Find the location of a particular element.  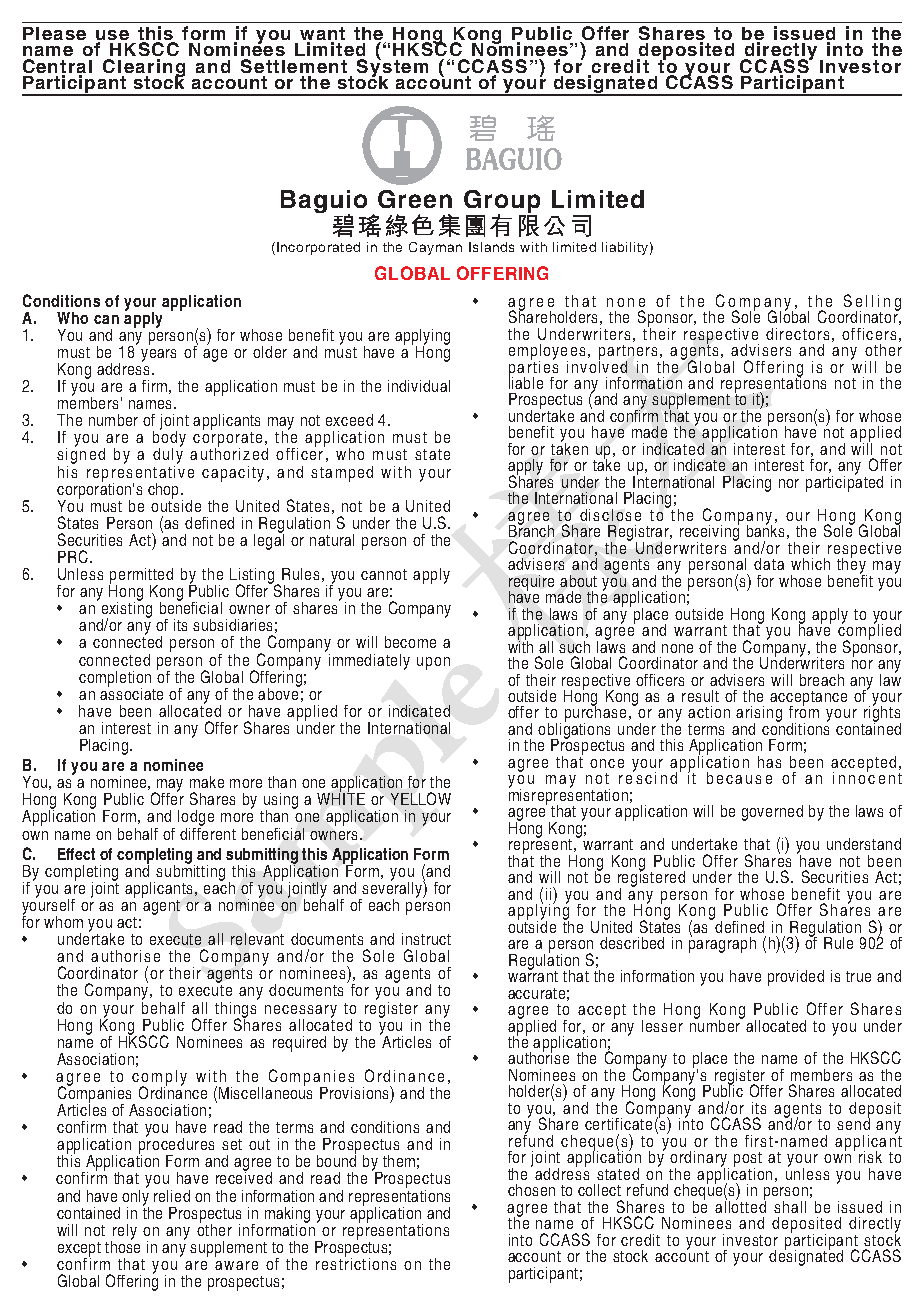

want is located at coordinates (322, 35).
